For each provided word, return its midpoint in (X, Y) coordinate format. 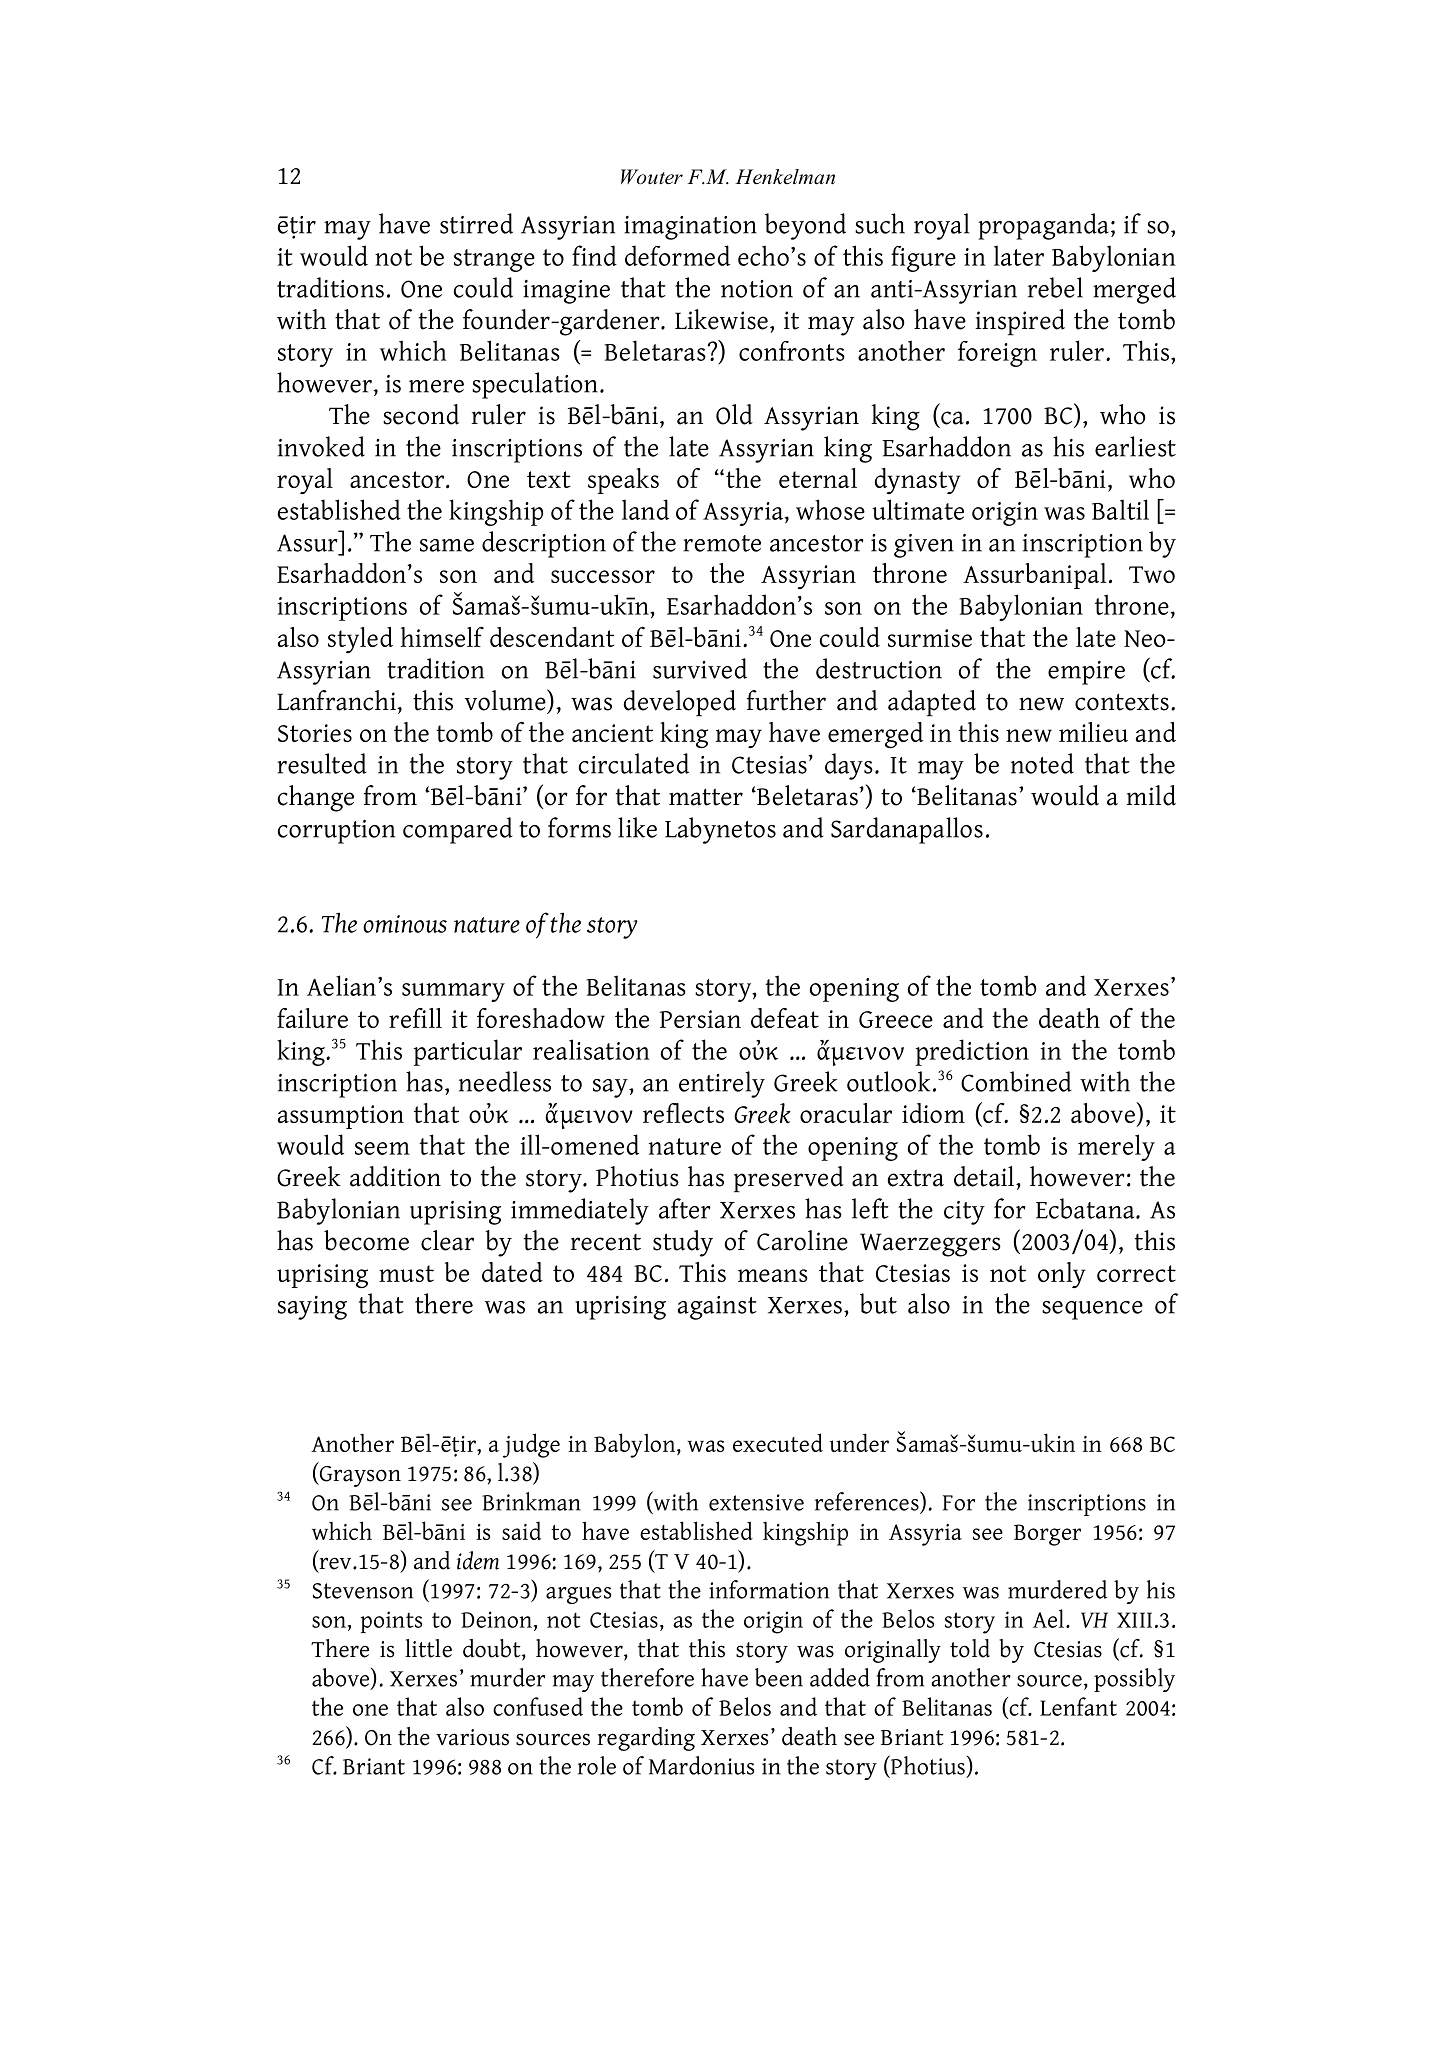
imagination (690, 228)
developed (679, 703)
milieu (1093, 732)
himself (442, 637)
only (1061, 1275)
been (779, 1677)
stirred (476, 223)
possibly (1134, 1680)
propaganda (1043, 226)
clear (447, 1240)
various (472, 1737)
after (684, 1208)
